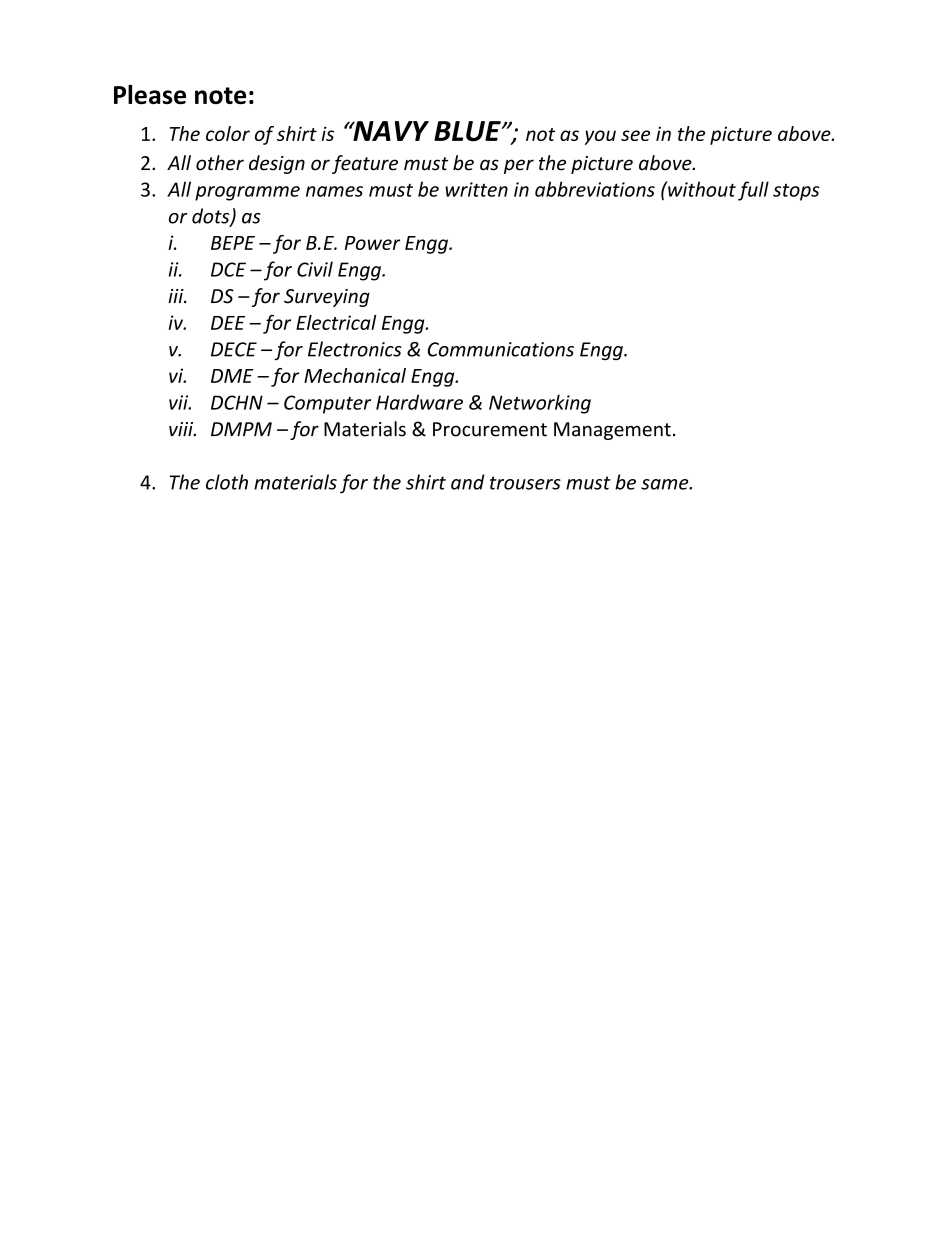 The height and width of the screenshot is (1233, 952). Describe the element at coordinates (701, 189) in the screenshot. I see `without` at that location.
